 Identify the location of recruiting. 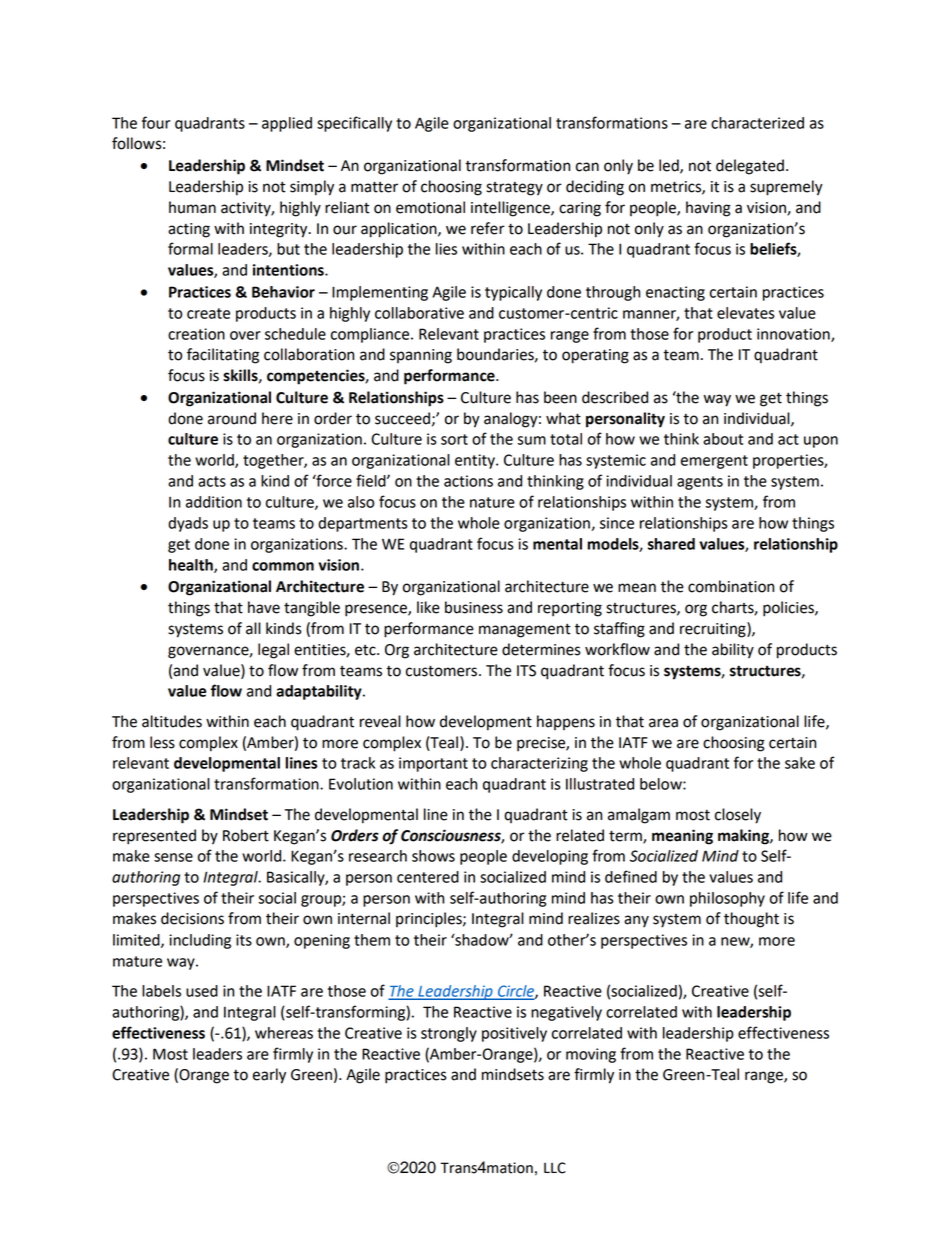
(714, 630).
